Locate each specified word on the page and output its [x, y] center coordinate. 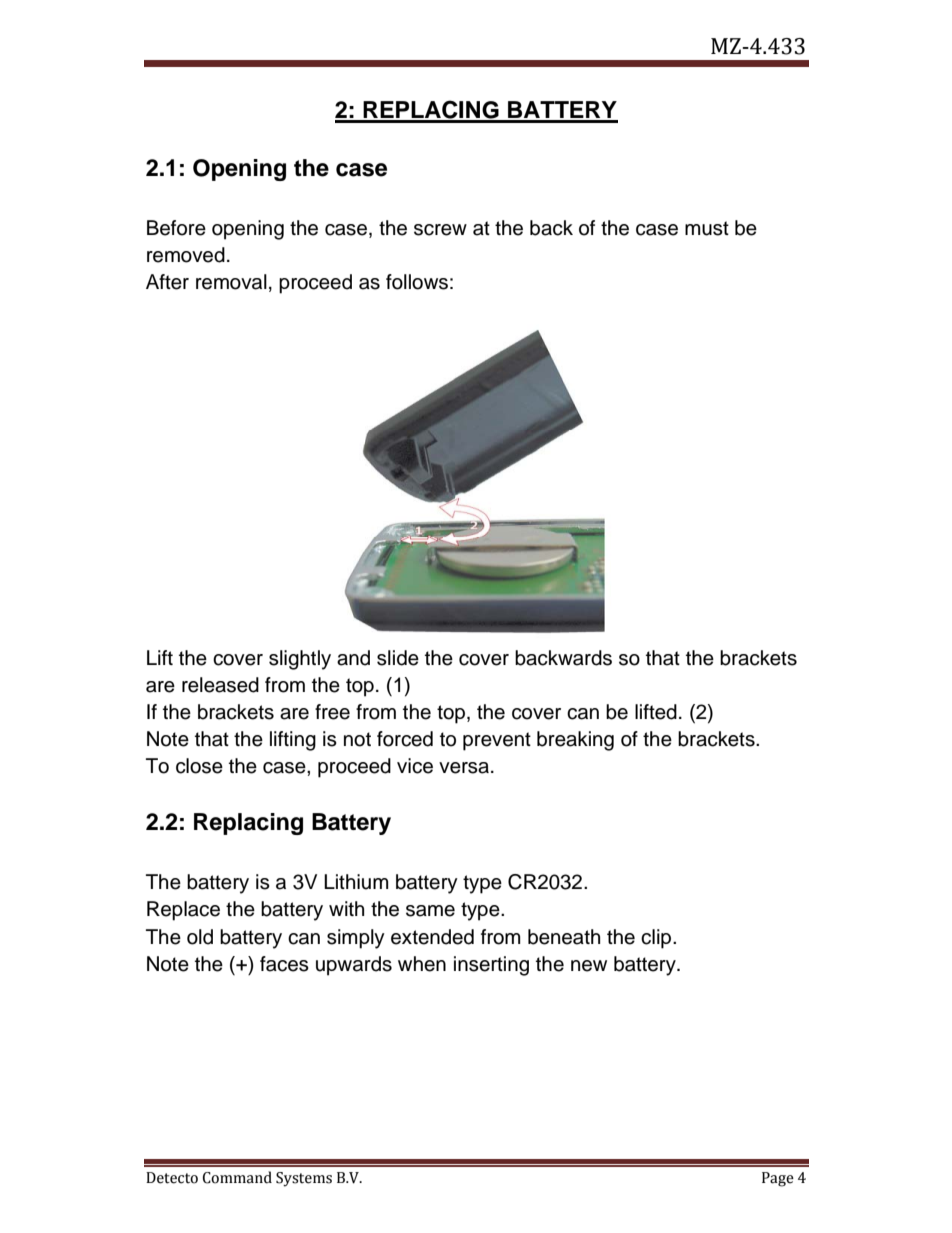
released [220, 685]
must [707, 228]
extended [432, 937]
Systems [304, 1179]
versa [465, 768]
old [200, 937]
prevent [497, 741]
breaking [575, 741]
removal [231, 282]
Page [778, 1179]
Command [237, 1177]
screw [440, 230]
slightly [300, 660]
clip [657, 939]
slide [398, 658]
